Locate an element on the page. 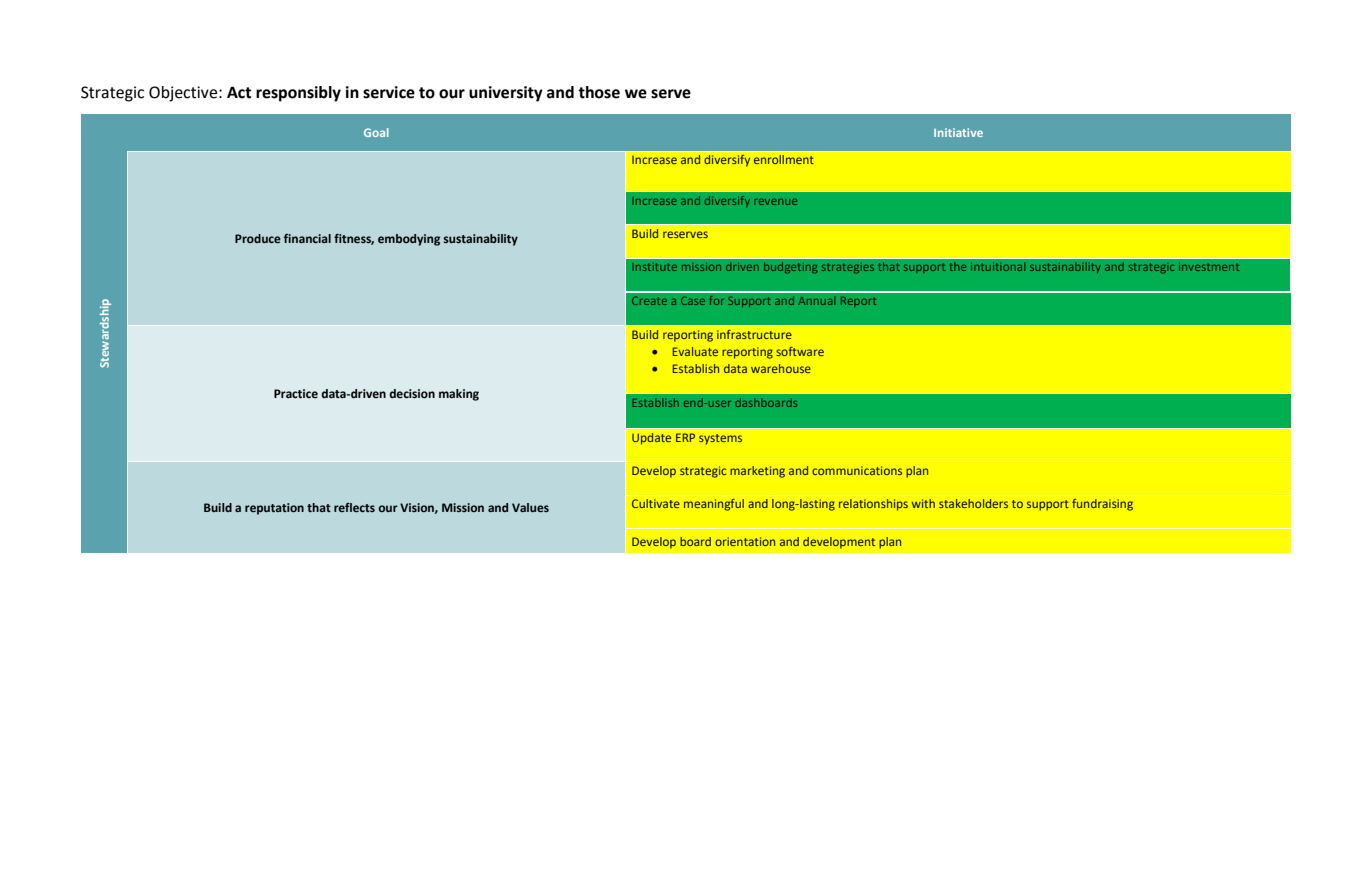 The height and width of the document is (887, 1372). Practice is located at coordinates (296, 393).
